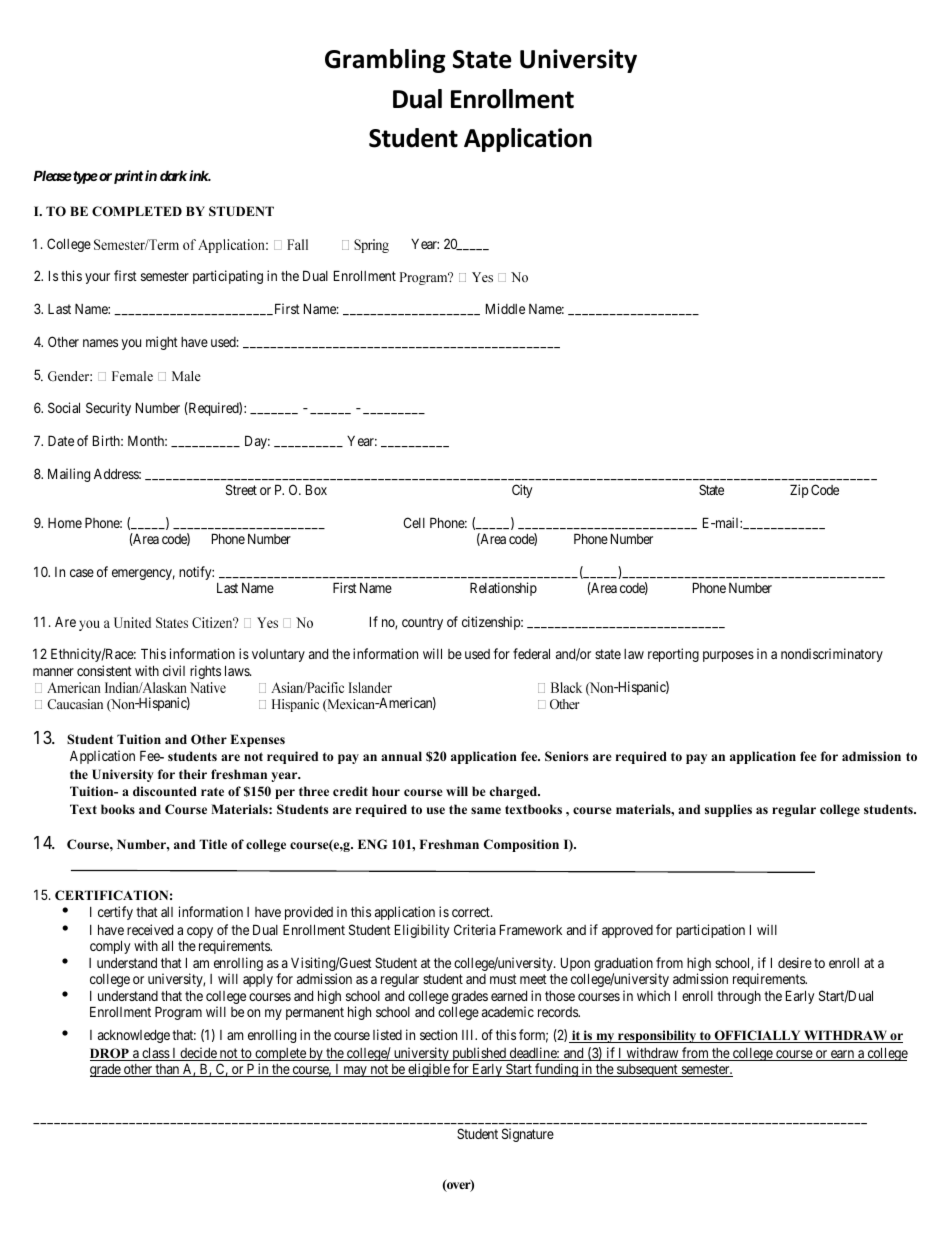  I want to click on eligible, so click(429, 1070).
